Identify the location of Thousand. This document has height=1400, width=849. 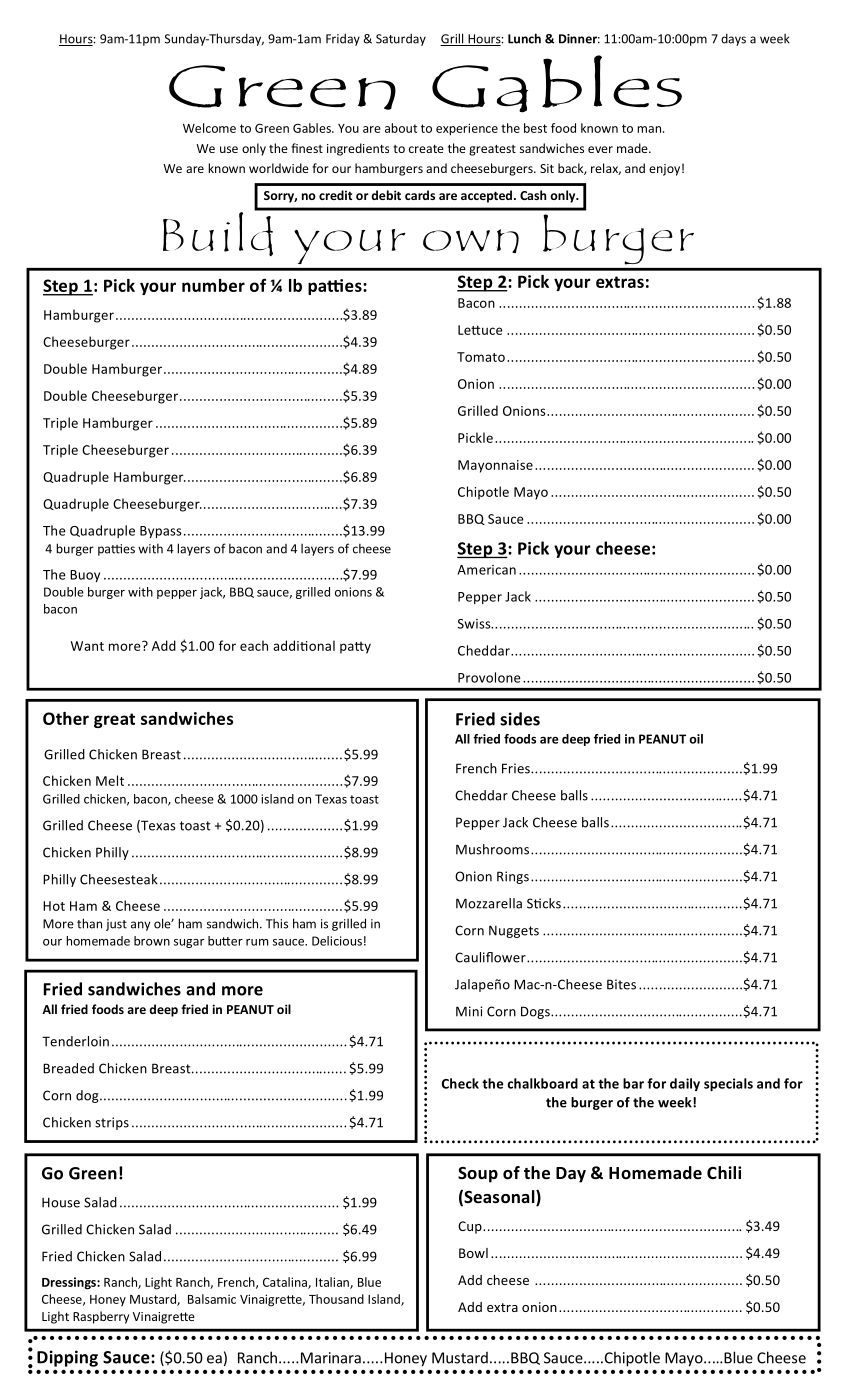
(336, 1299).
